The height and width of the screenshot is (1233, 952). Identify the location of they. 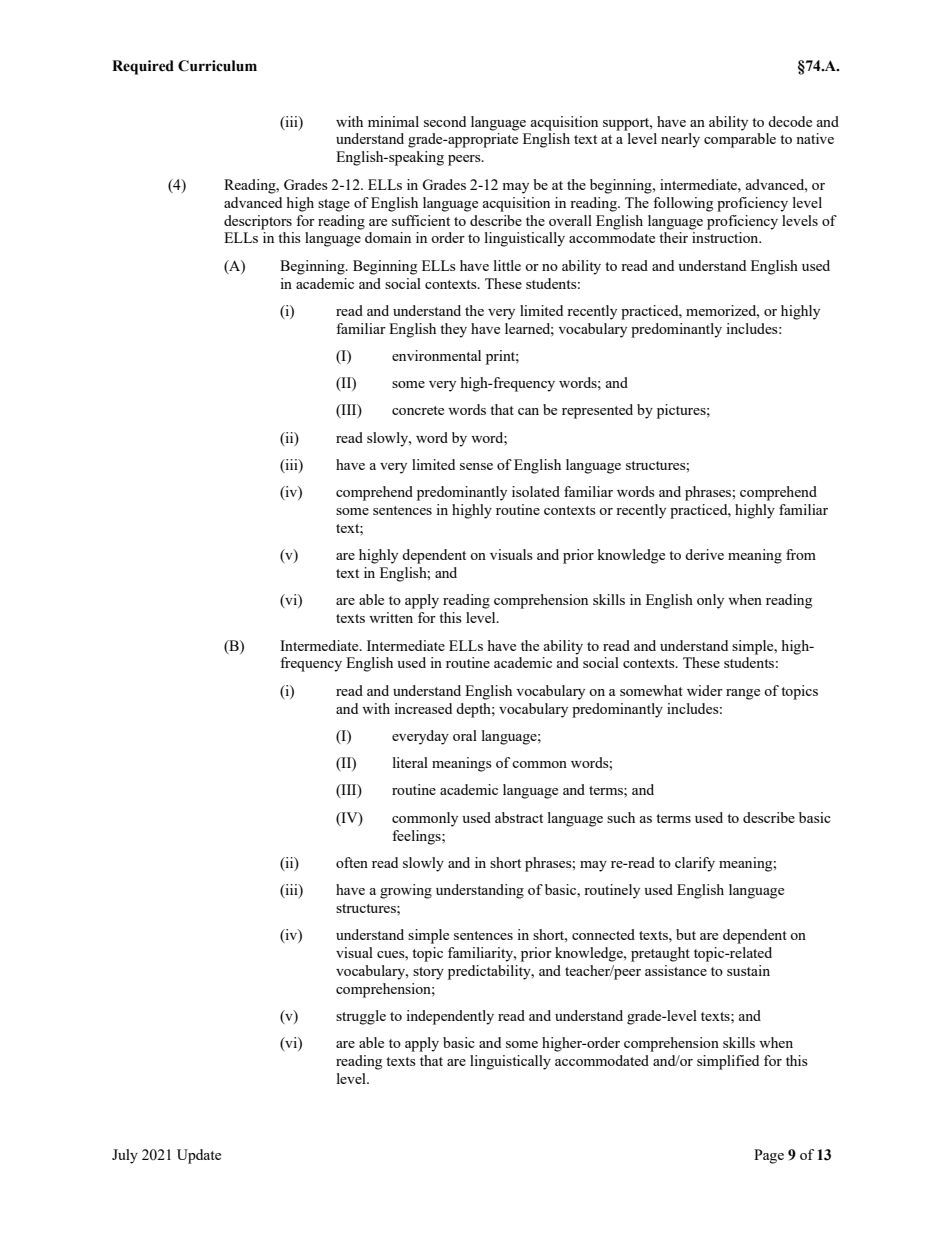
(453, 330).
